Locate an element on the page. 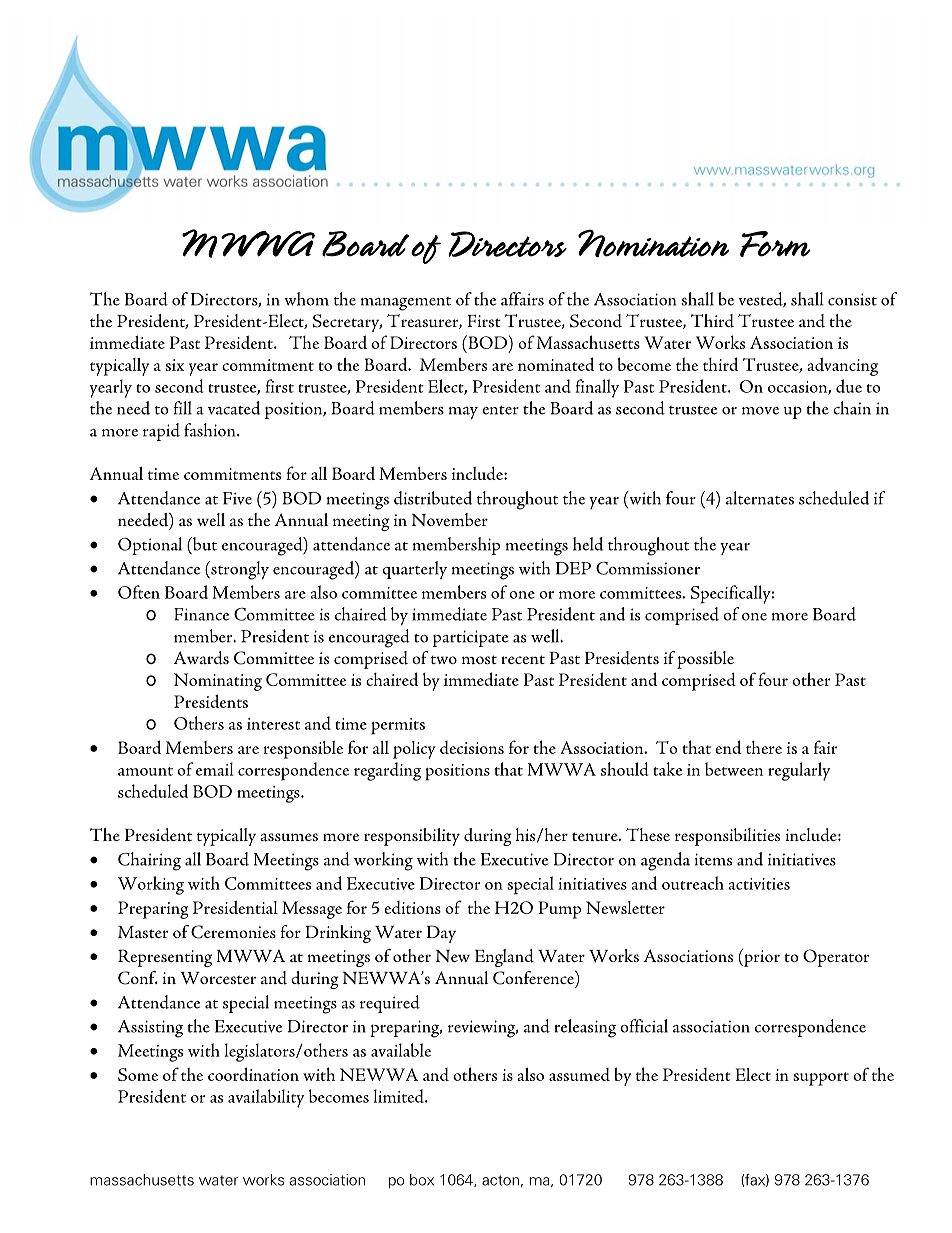 This image has height=1233, width=952. acton is located at coordinates (500, 1180).
